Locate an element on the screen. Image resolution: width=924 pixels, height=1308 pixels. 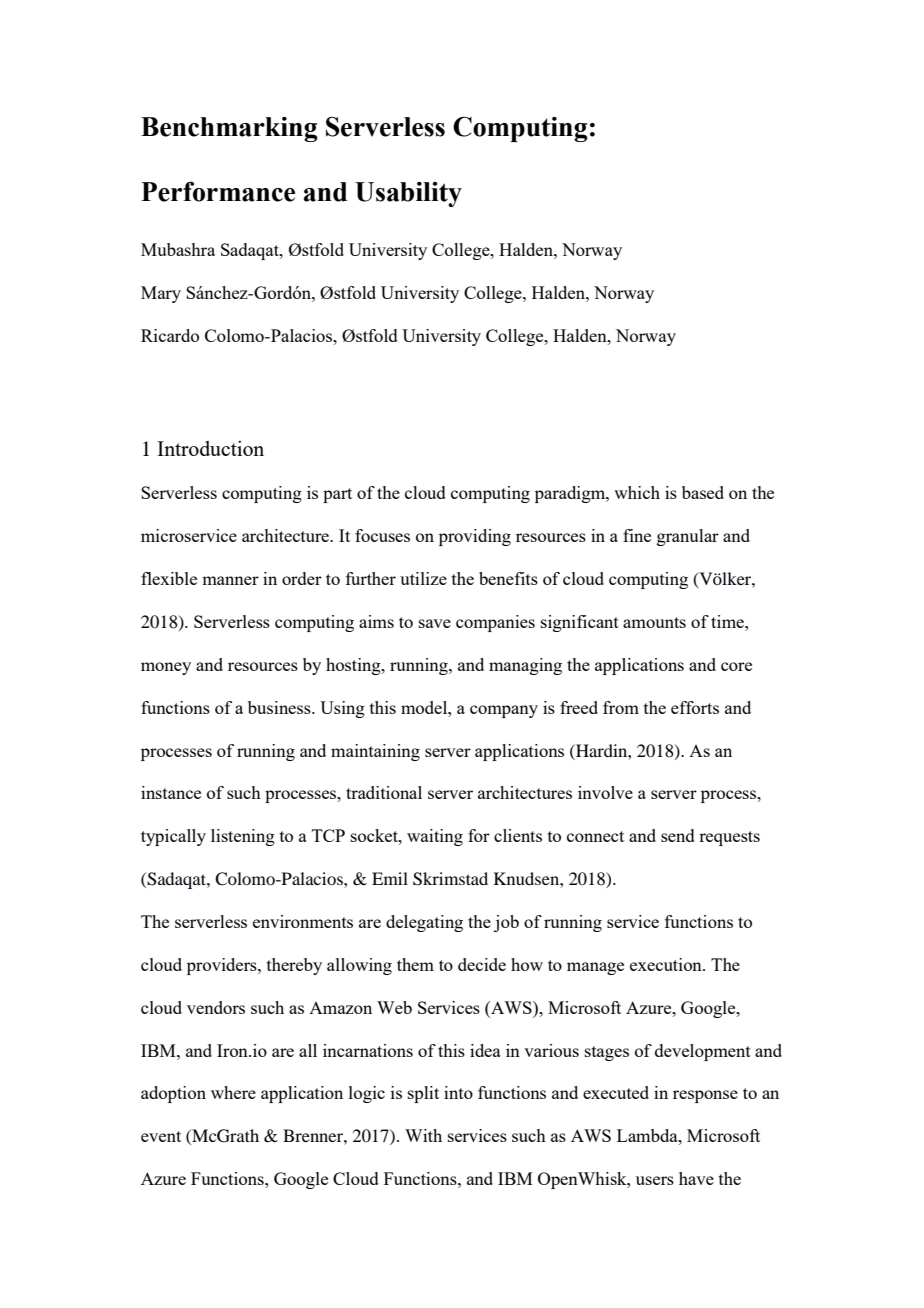
Usability is located at coordinates (408, 194).
